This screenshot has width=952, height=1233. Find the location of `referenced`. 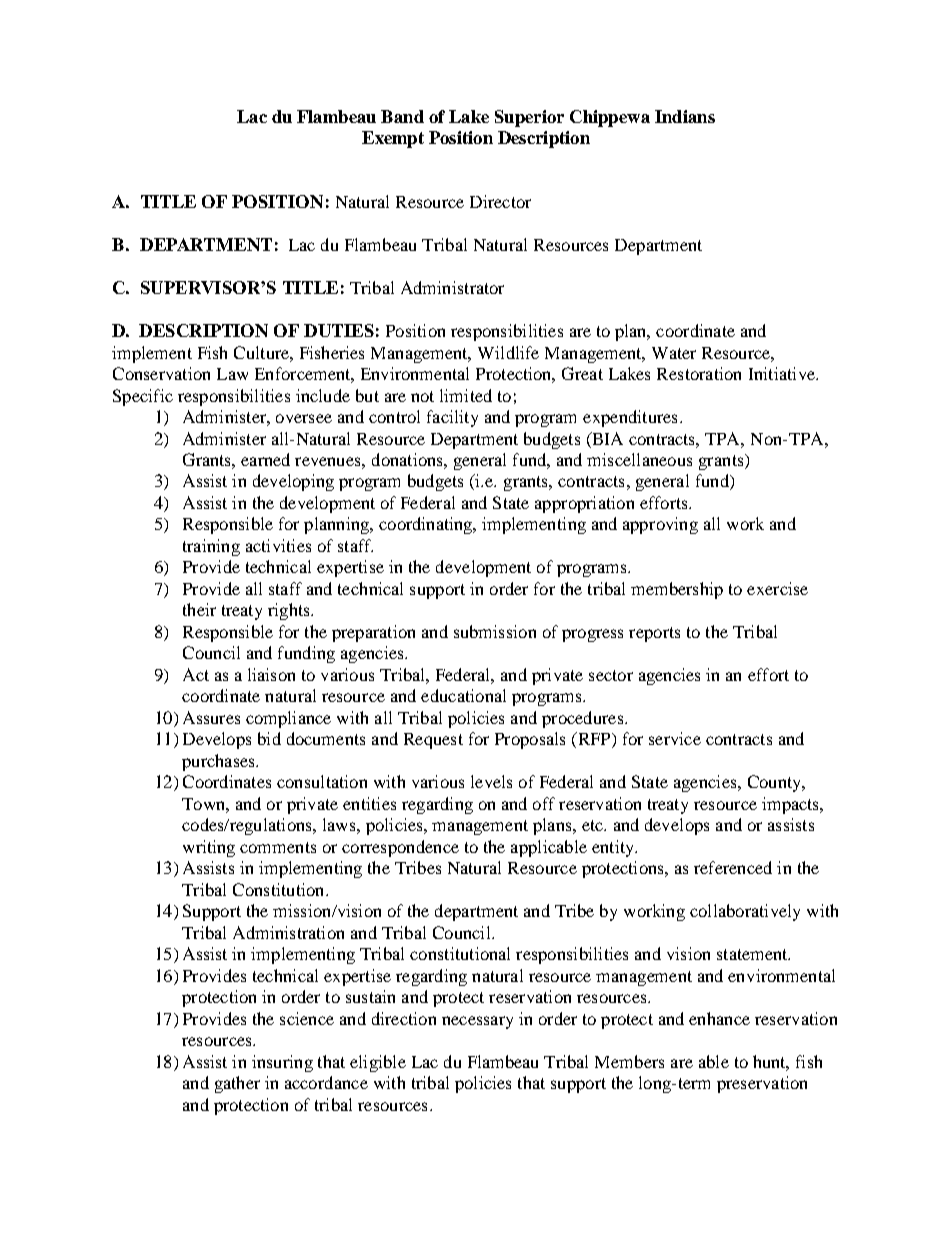

referenced is located at coordinates (733, 867).
